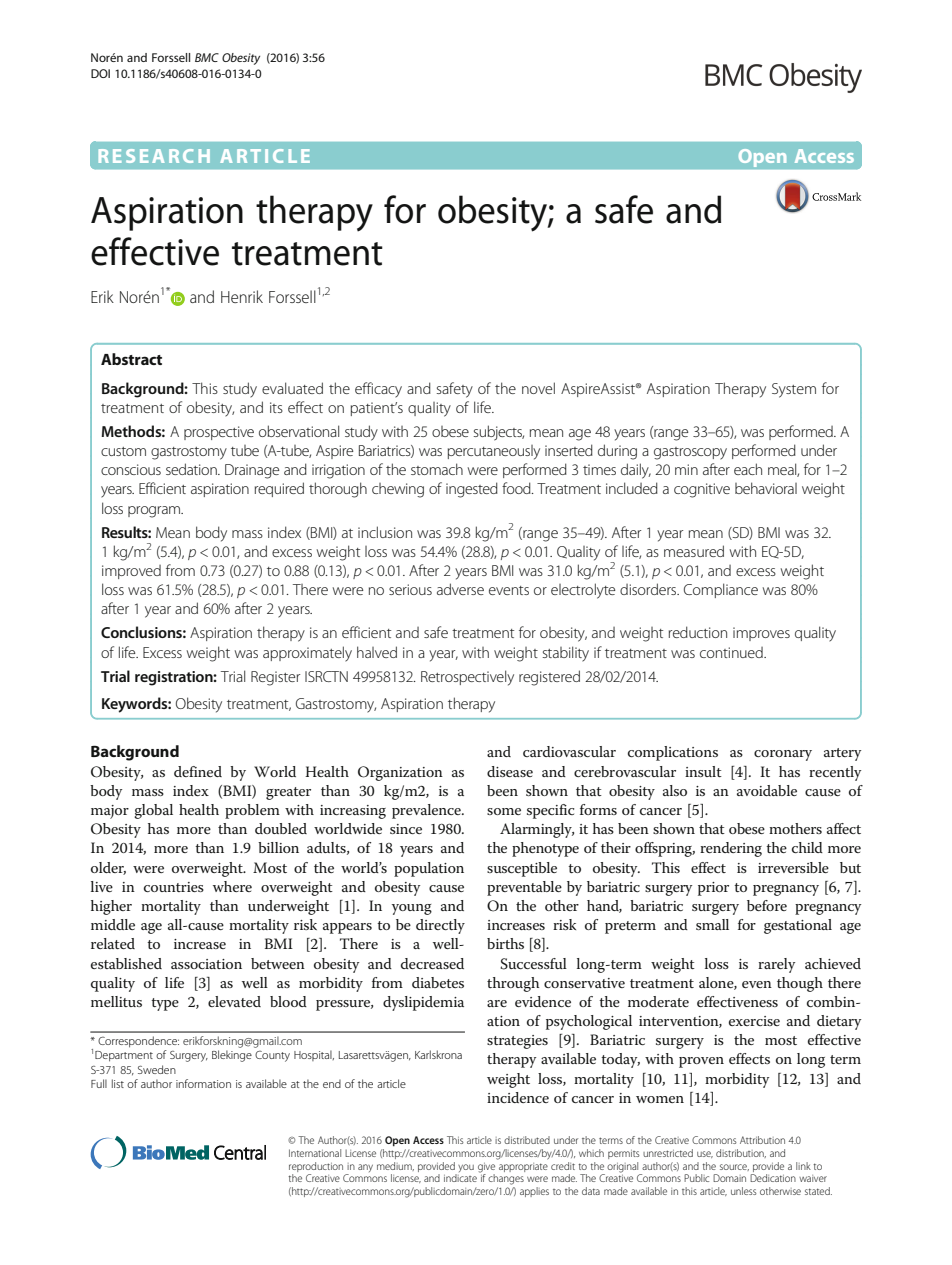 This screenshot has width=952, height=1265. I want to click on give, so click(486, 1168).
